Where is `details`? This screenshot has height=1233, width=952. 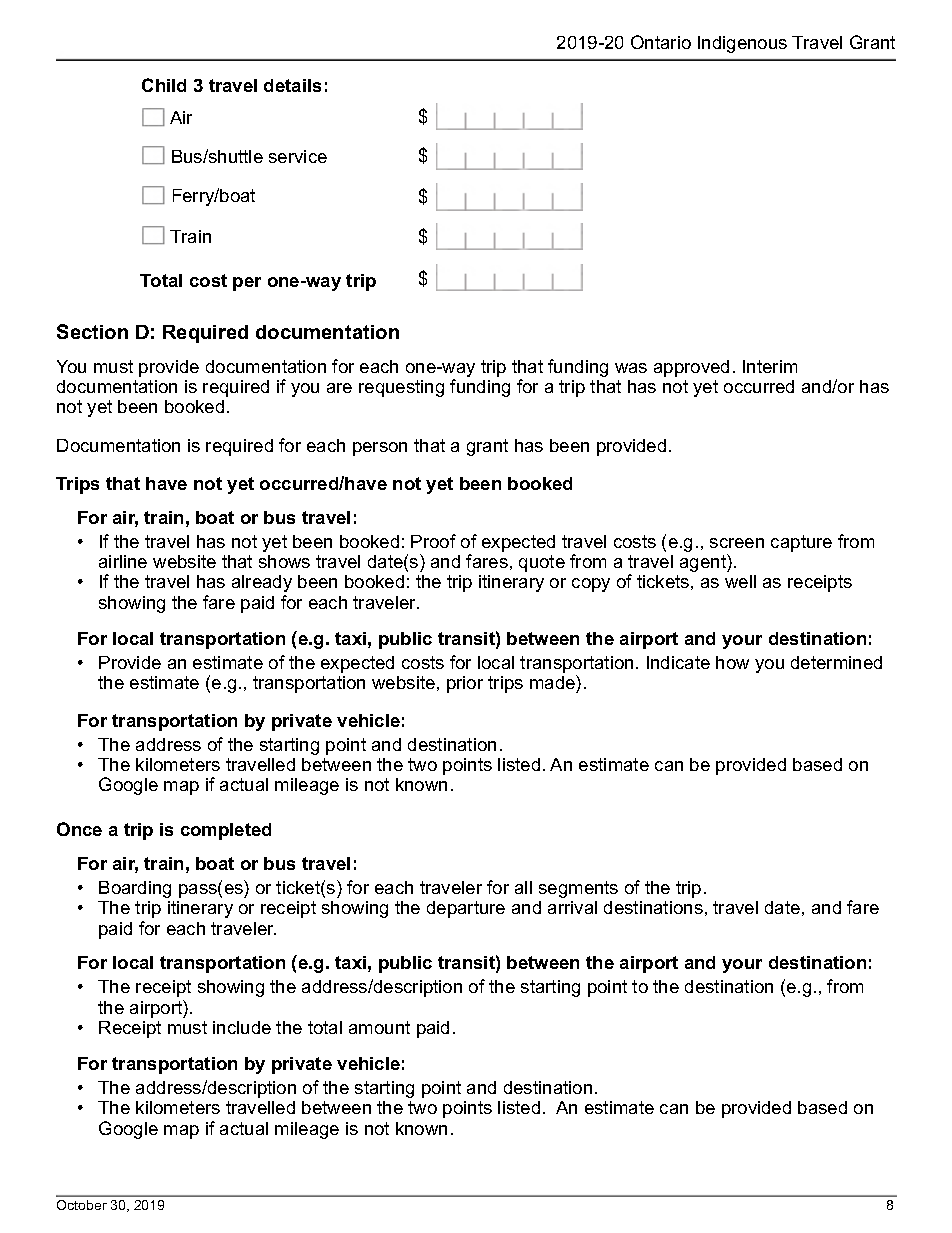
details is located at coordinates (292, 85).
